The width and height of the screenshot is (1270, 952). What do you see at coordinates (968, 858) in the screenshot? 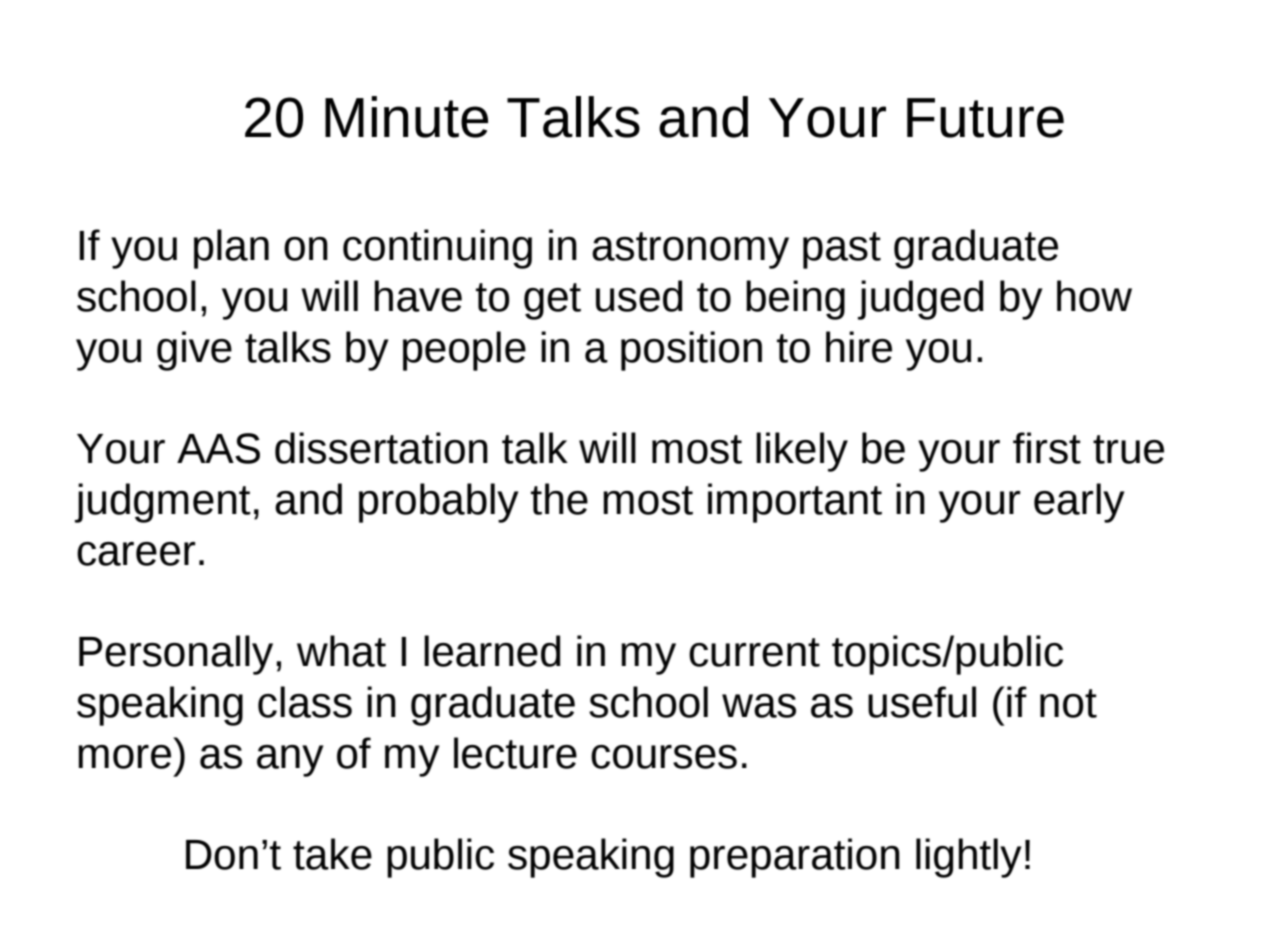
I see `lightly` at bounding box center [968, 858].
